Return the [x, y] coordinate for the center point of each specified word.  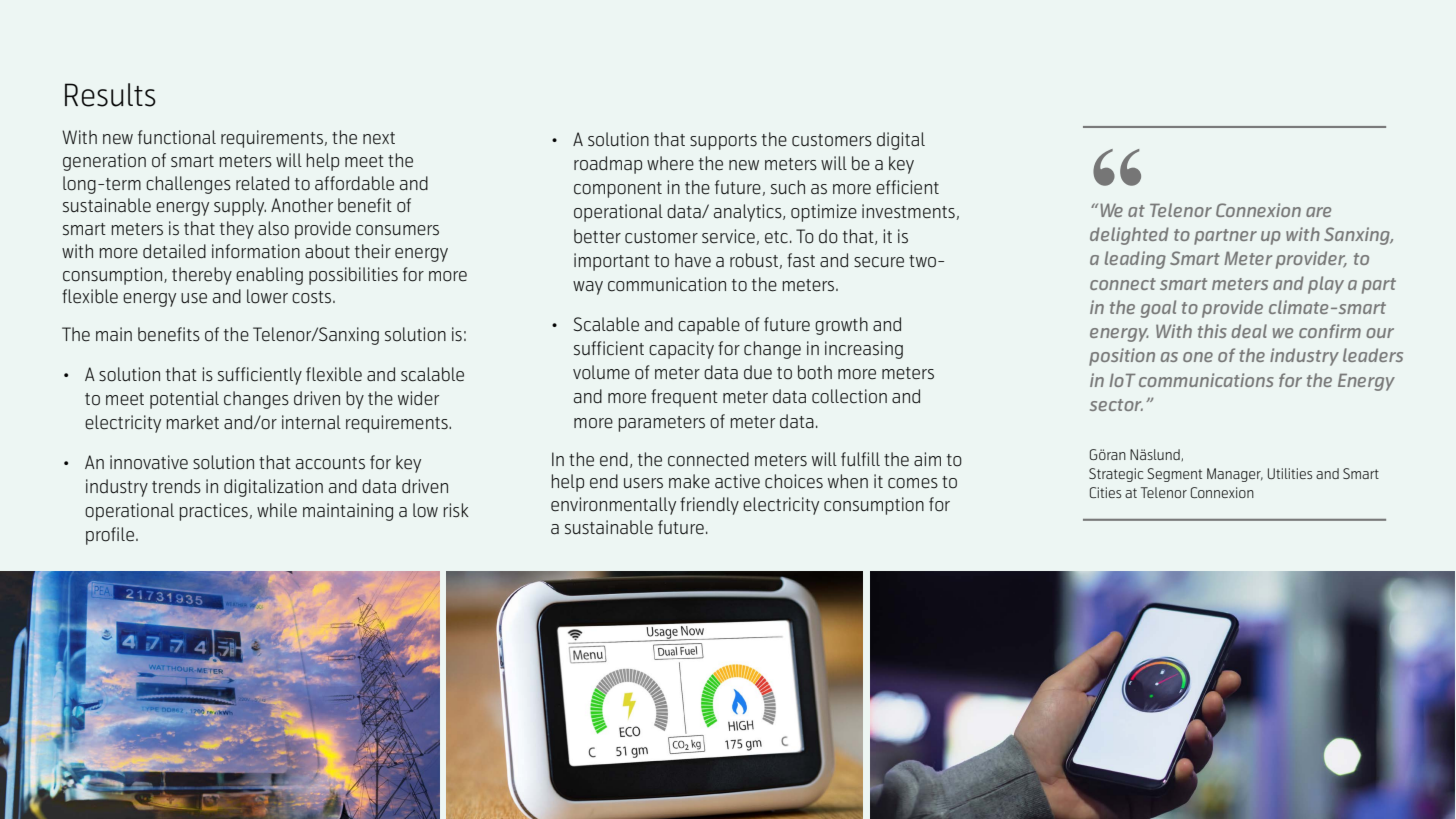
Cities [1105, 492]
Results [110, 95]
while [277, 510]
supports [723, 142]
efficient [907, 187]
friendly [709, 506]
